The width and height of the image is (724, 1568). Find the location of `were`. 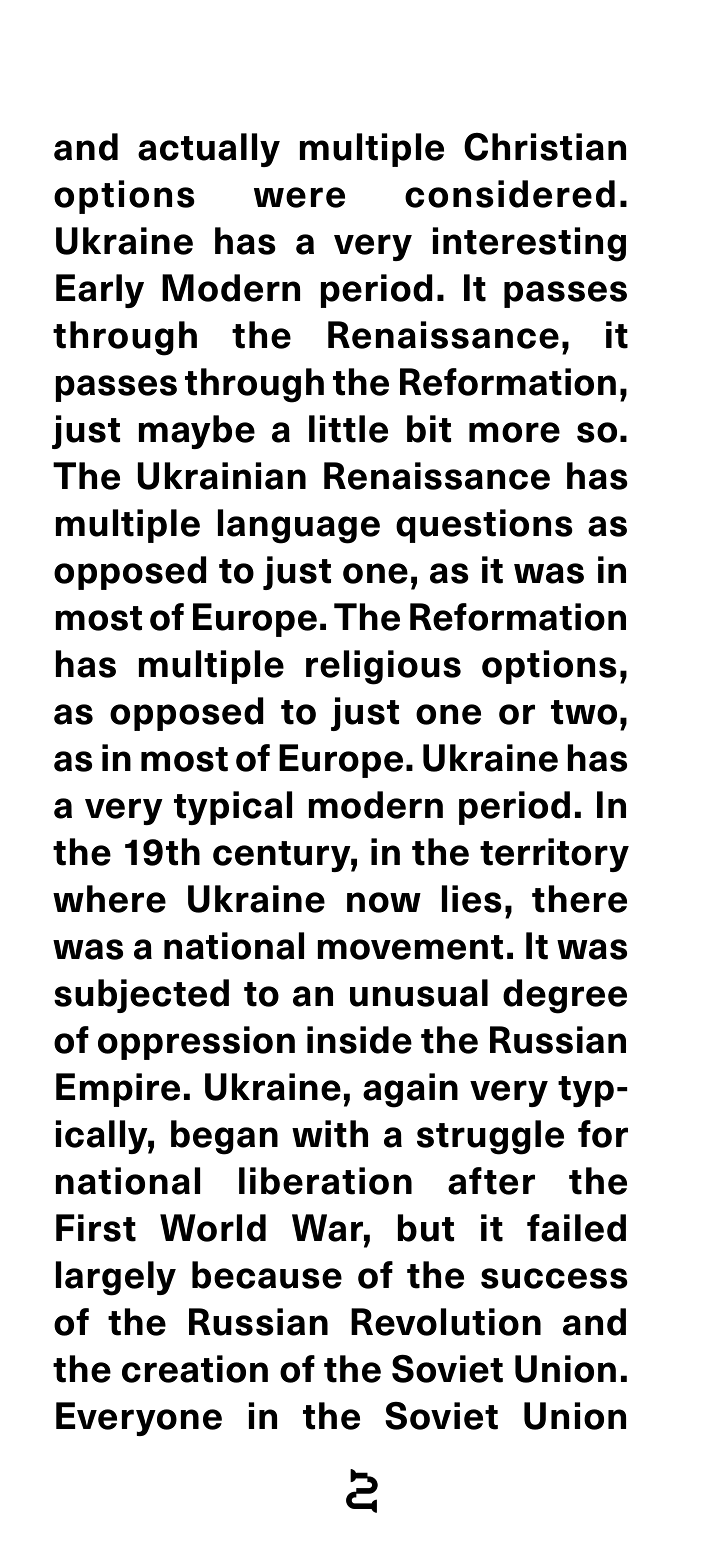

were is located at coordinates (299, 197).
